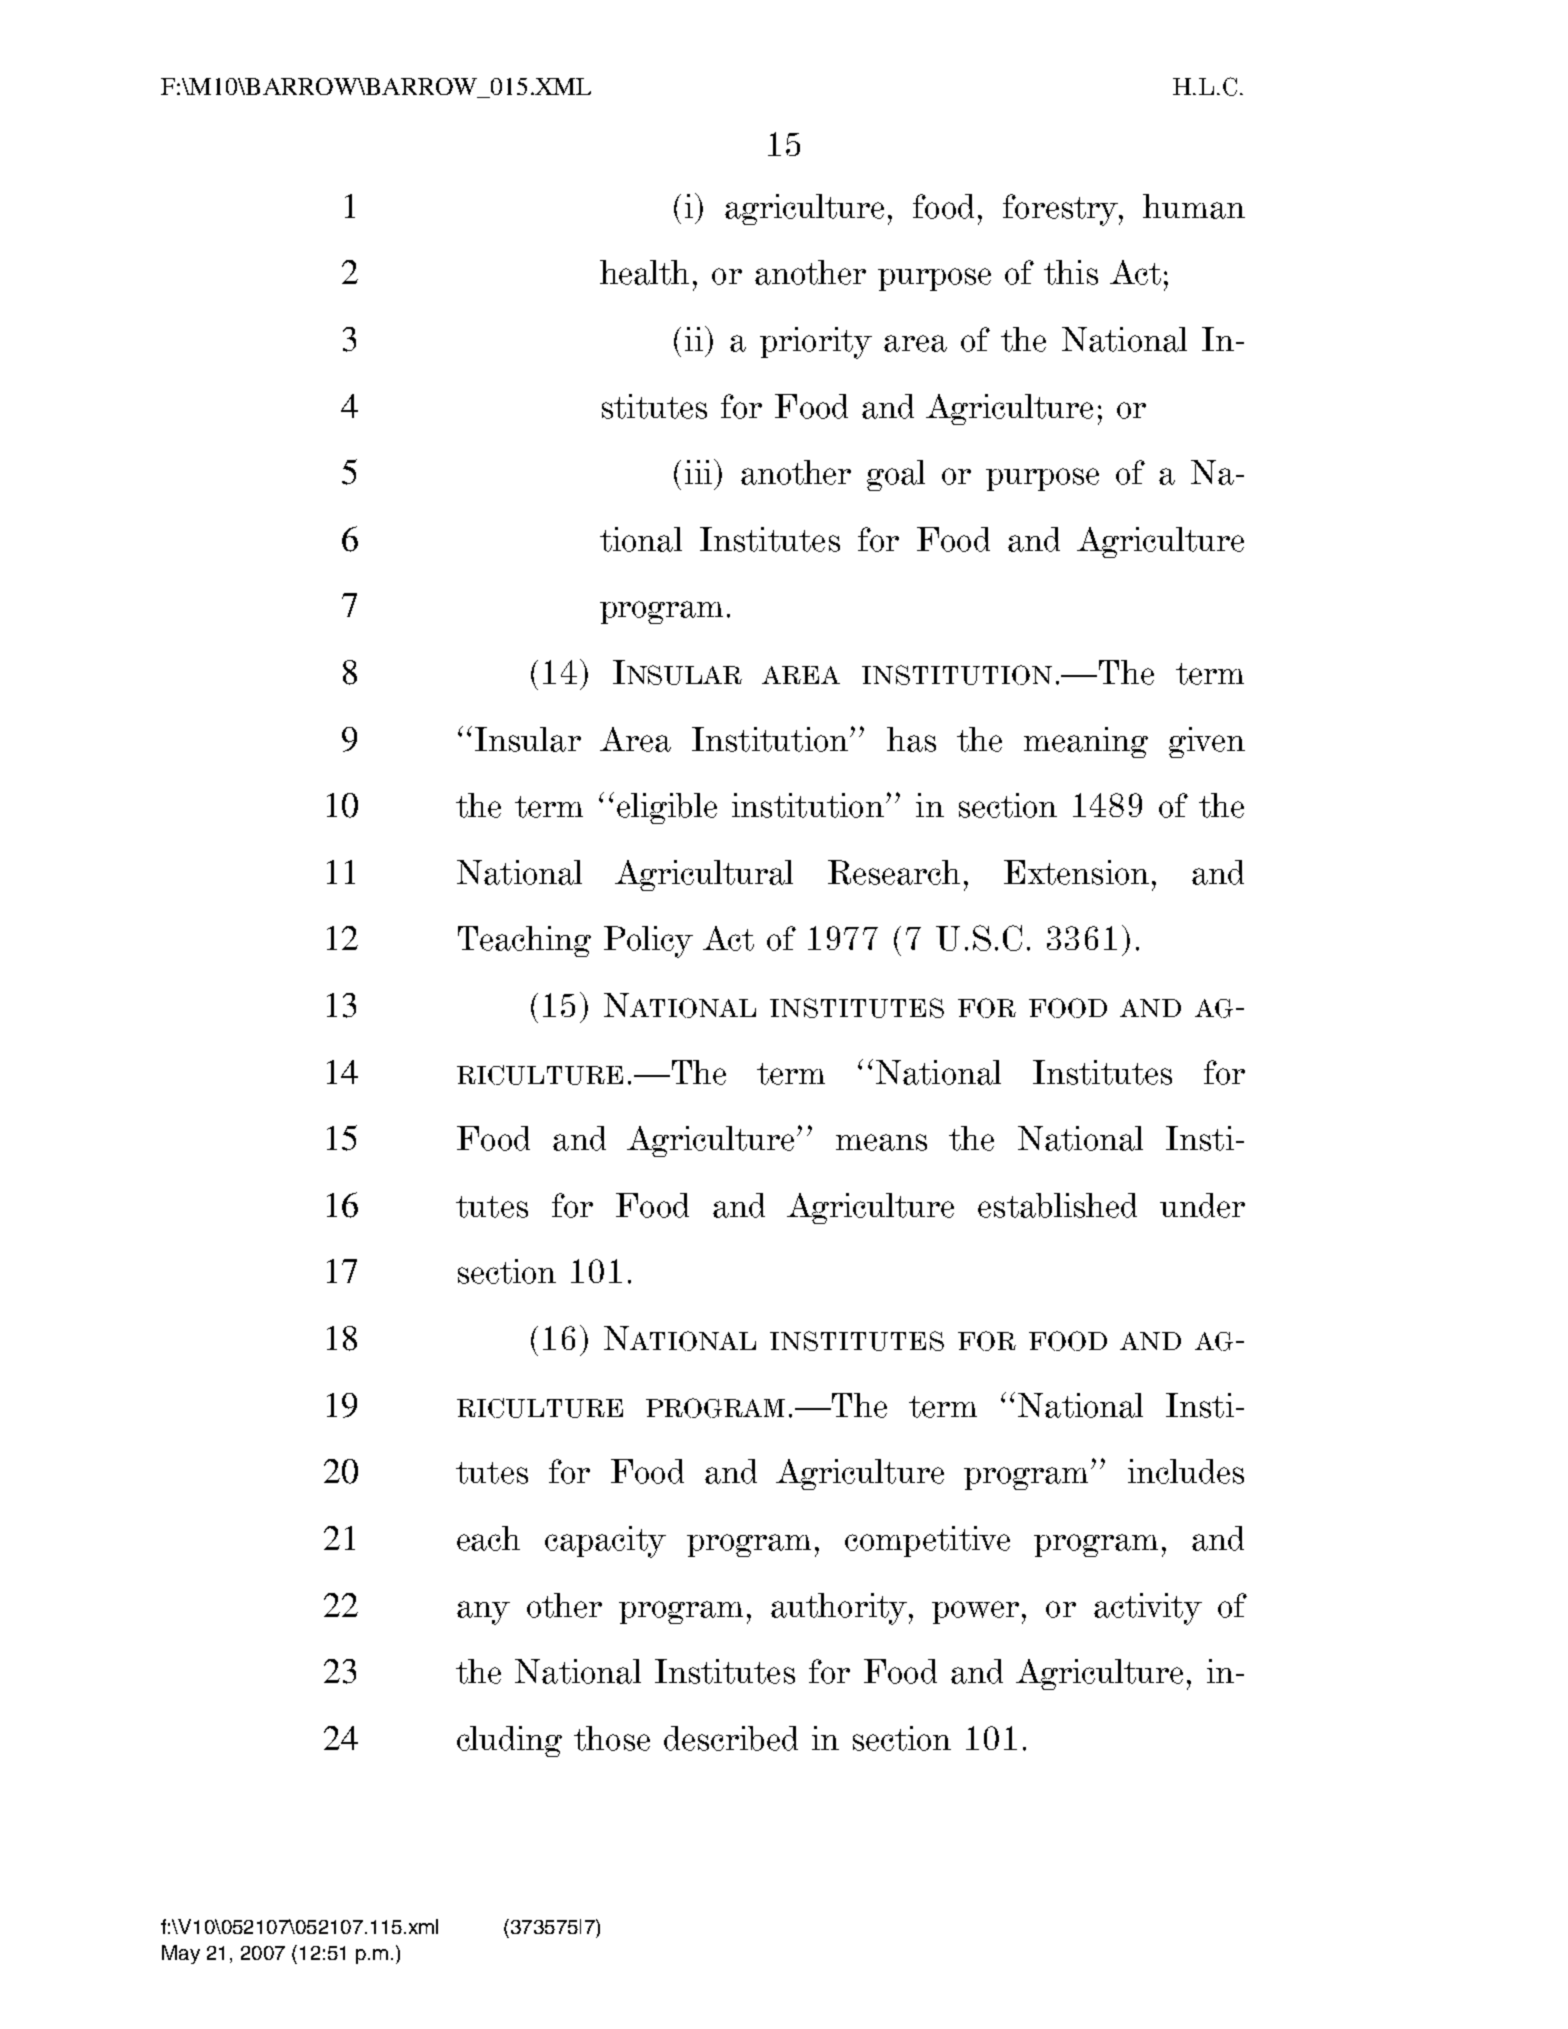 This screenshot has width=1568, height=2029. I want to click on priority, so click(816, 343).
